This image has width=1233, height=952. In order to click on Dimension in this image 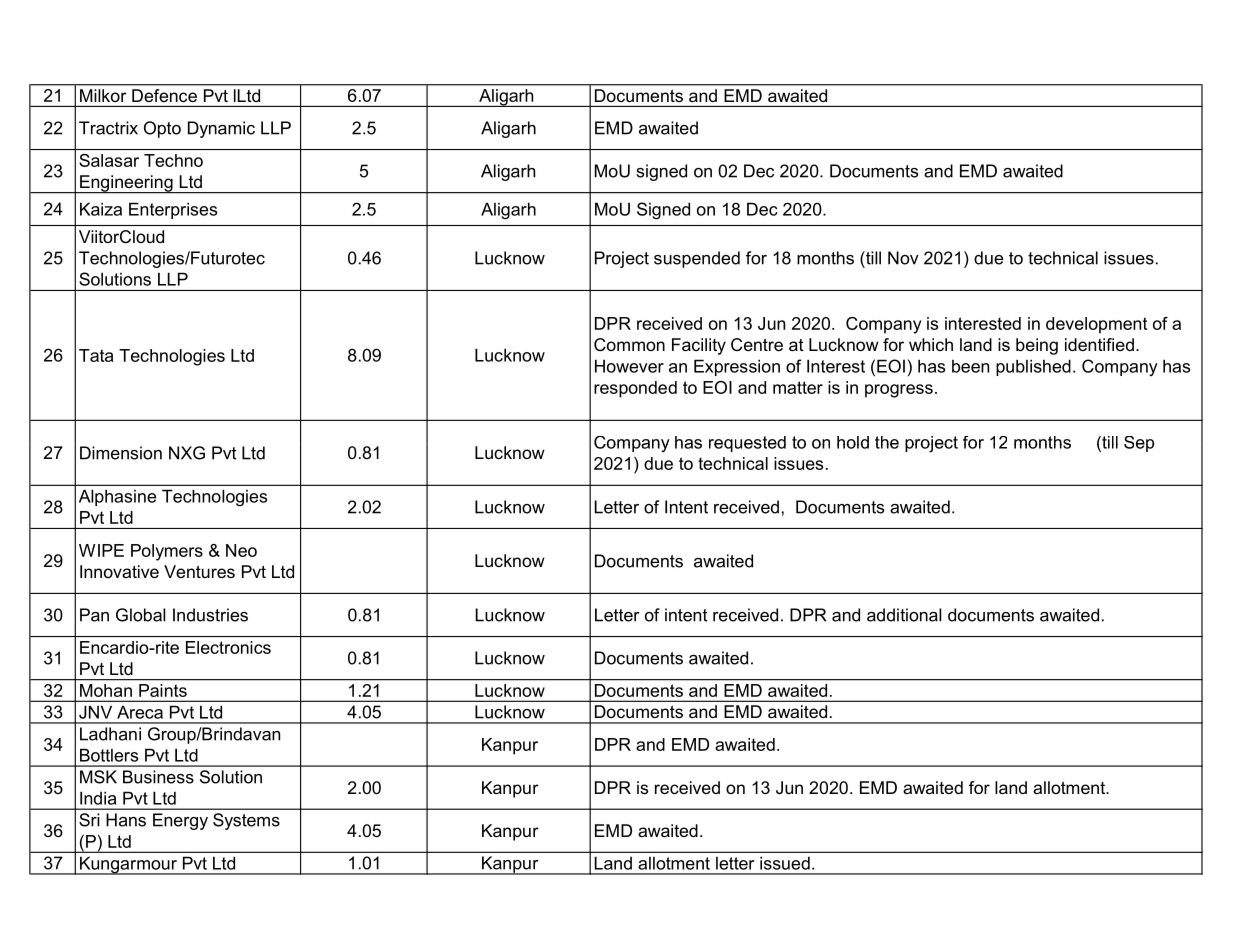, I will do `click(121, 453)`.
